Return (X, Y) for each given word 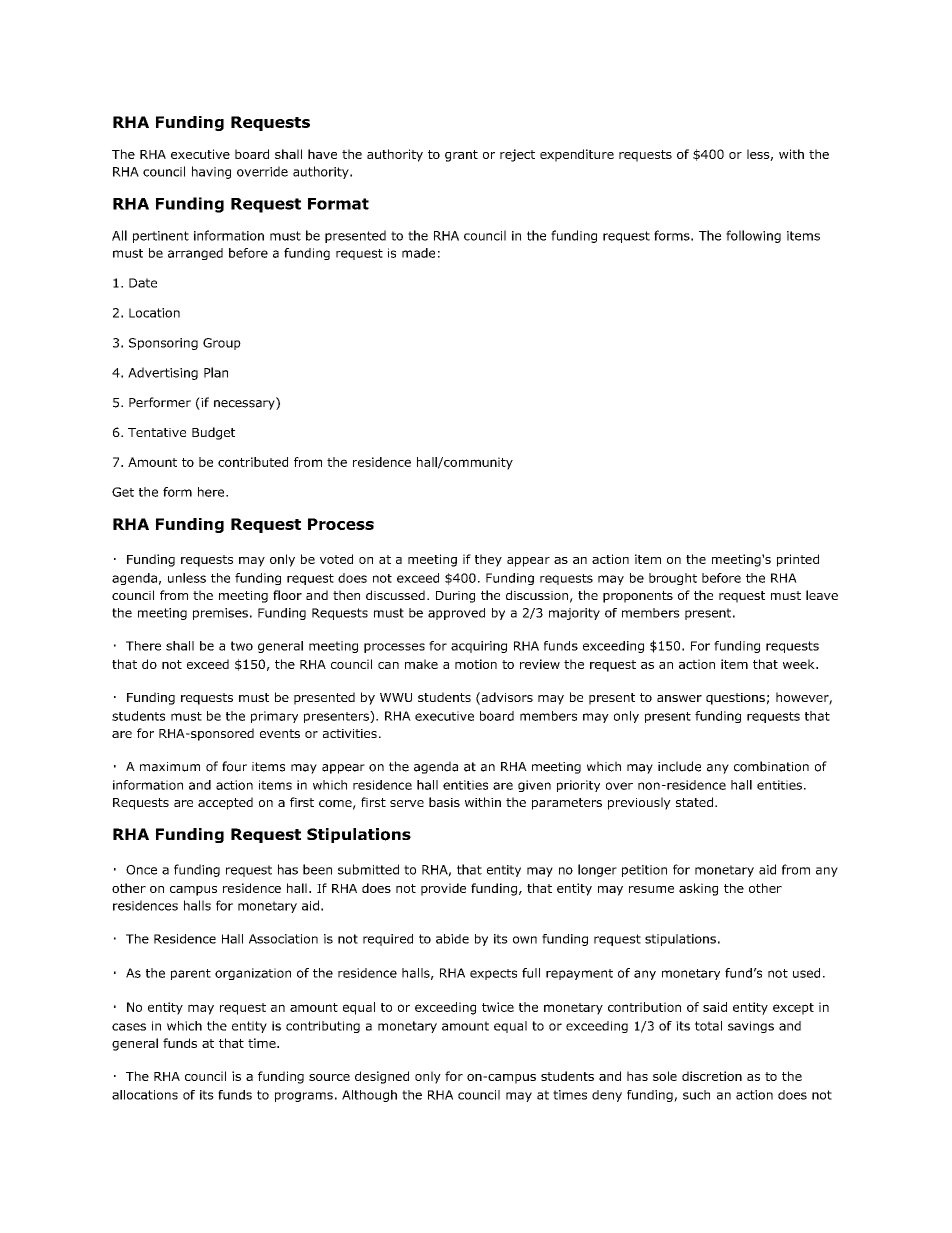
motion (476, 664)
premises (220, 614)
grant (461, 156)
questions (735, 699)
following (753, 236)
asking (698, 889)
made (418, 253)
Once (141, 870)
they (488, 560)
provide (443, 889)
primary (274, 717)
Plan (216, 372)
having (211, 172)
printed (798, 560)
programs (304, 1097)
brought (673, 579)
